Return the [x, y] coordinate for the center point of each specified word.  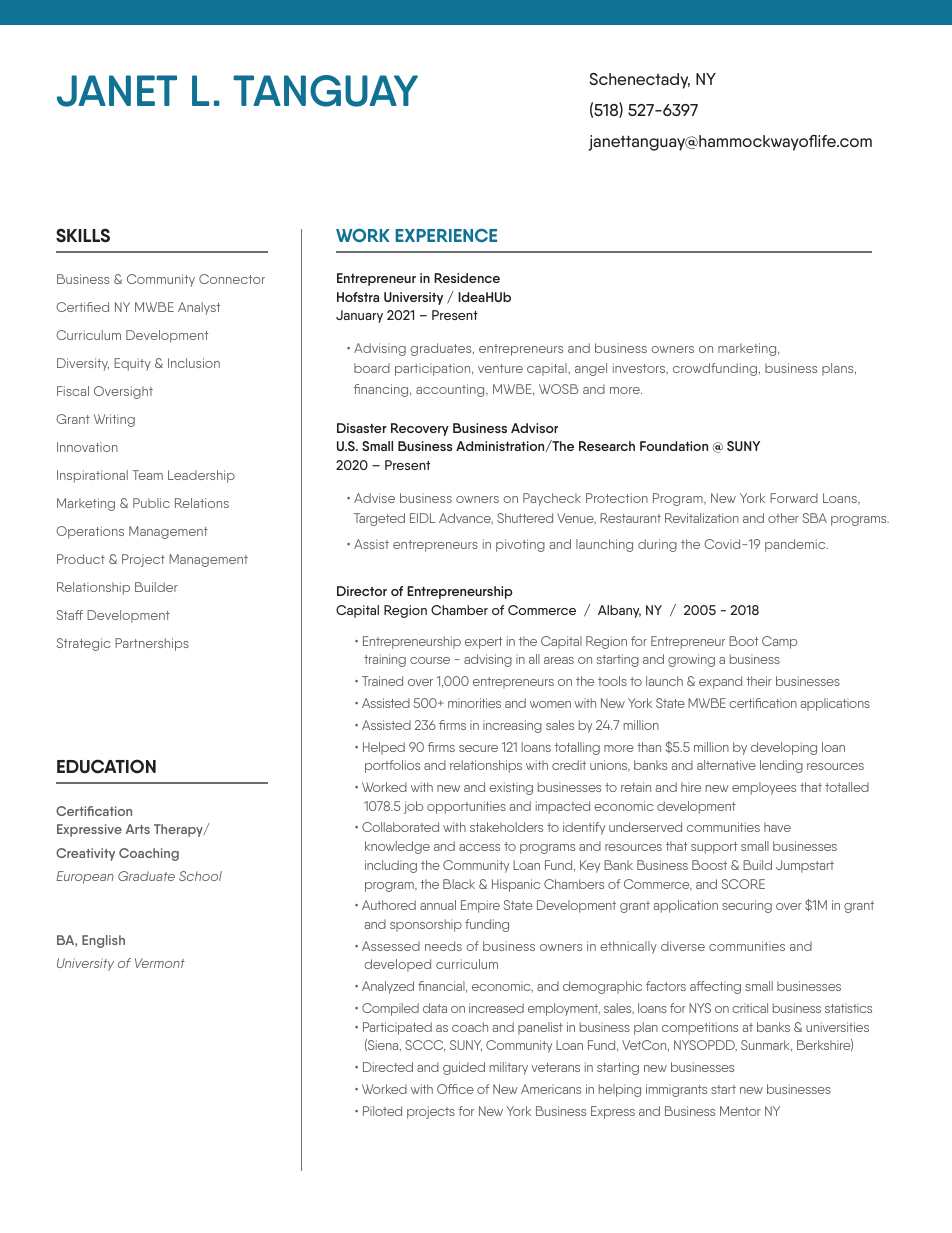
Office [455, 1089]
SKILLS [83, 235]
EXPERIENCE [446, 235]
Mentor [740, 1111]
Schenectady [640, 81]
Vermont [160, 963]
